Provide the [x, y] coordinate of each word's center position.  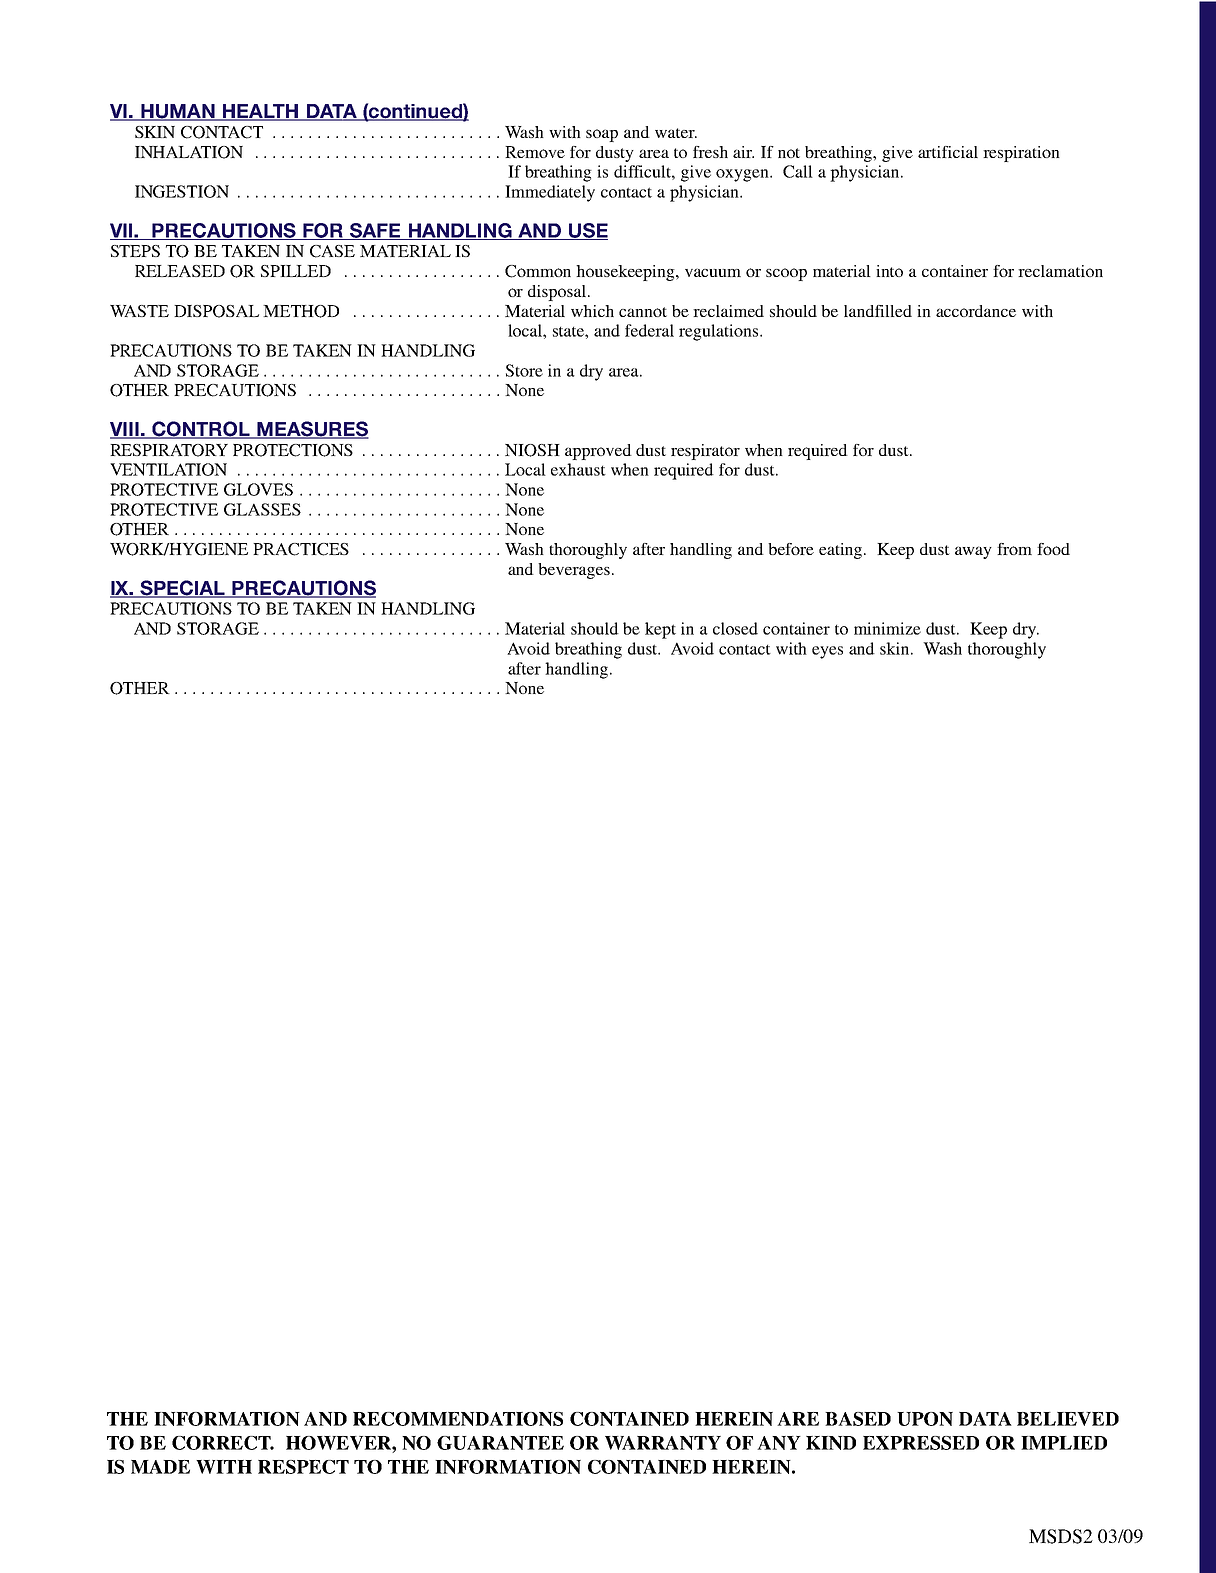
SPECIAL [183, 589]
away [973, 552]
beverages [574, 571]
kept [660, 630]
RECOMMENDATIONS [458, 1419]
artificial [948, 152]
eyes [827, 652]
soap [602, 135]
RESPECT [303, 1467]
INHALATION [189, 152]
